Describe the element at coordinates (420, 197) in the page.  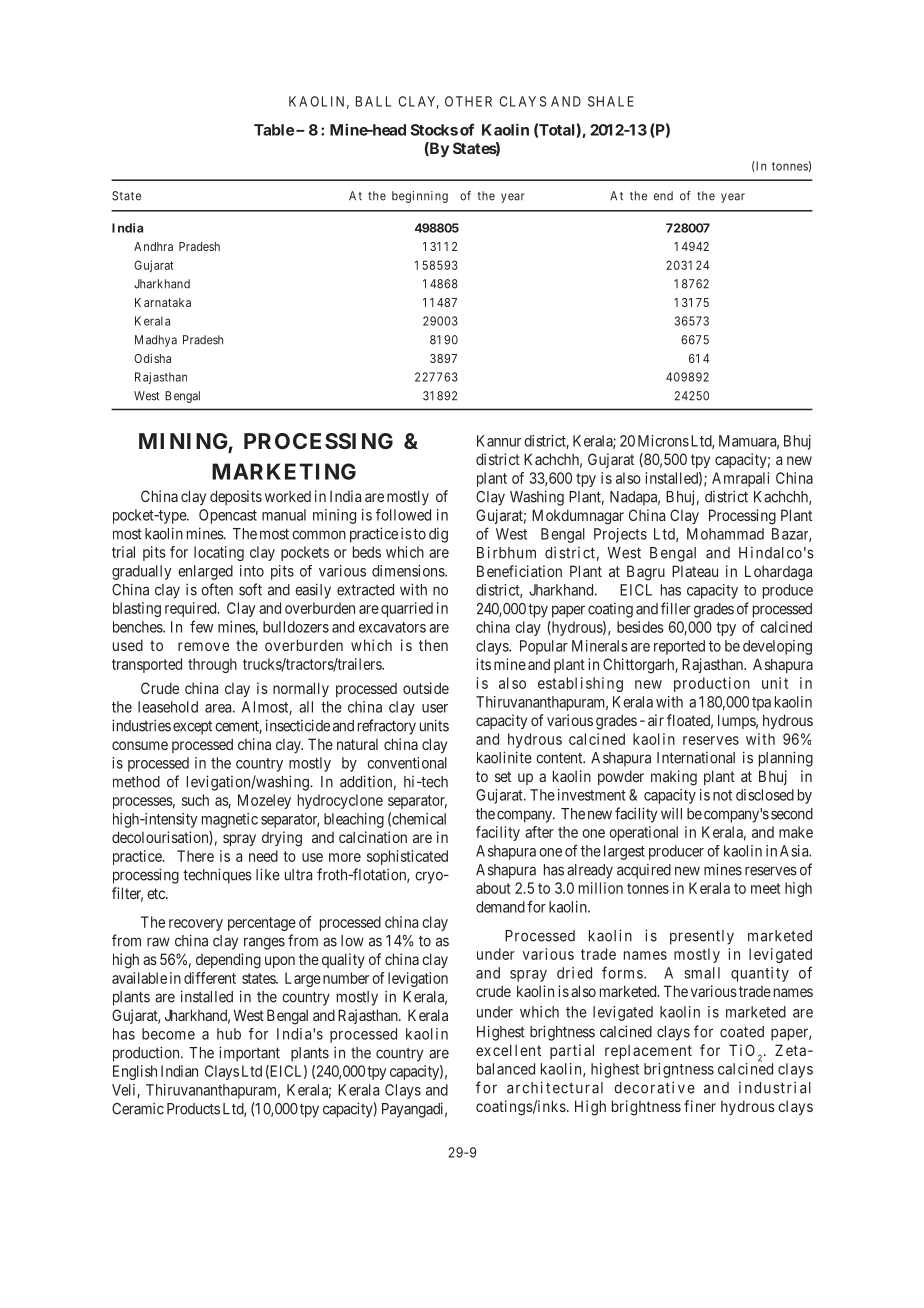
I see `beginning` at that location.
